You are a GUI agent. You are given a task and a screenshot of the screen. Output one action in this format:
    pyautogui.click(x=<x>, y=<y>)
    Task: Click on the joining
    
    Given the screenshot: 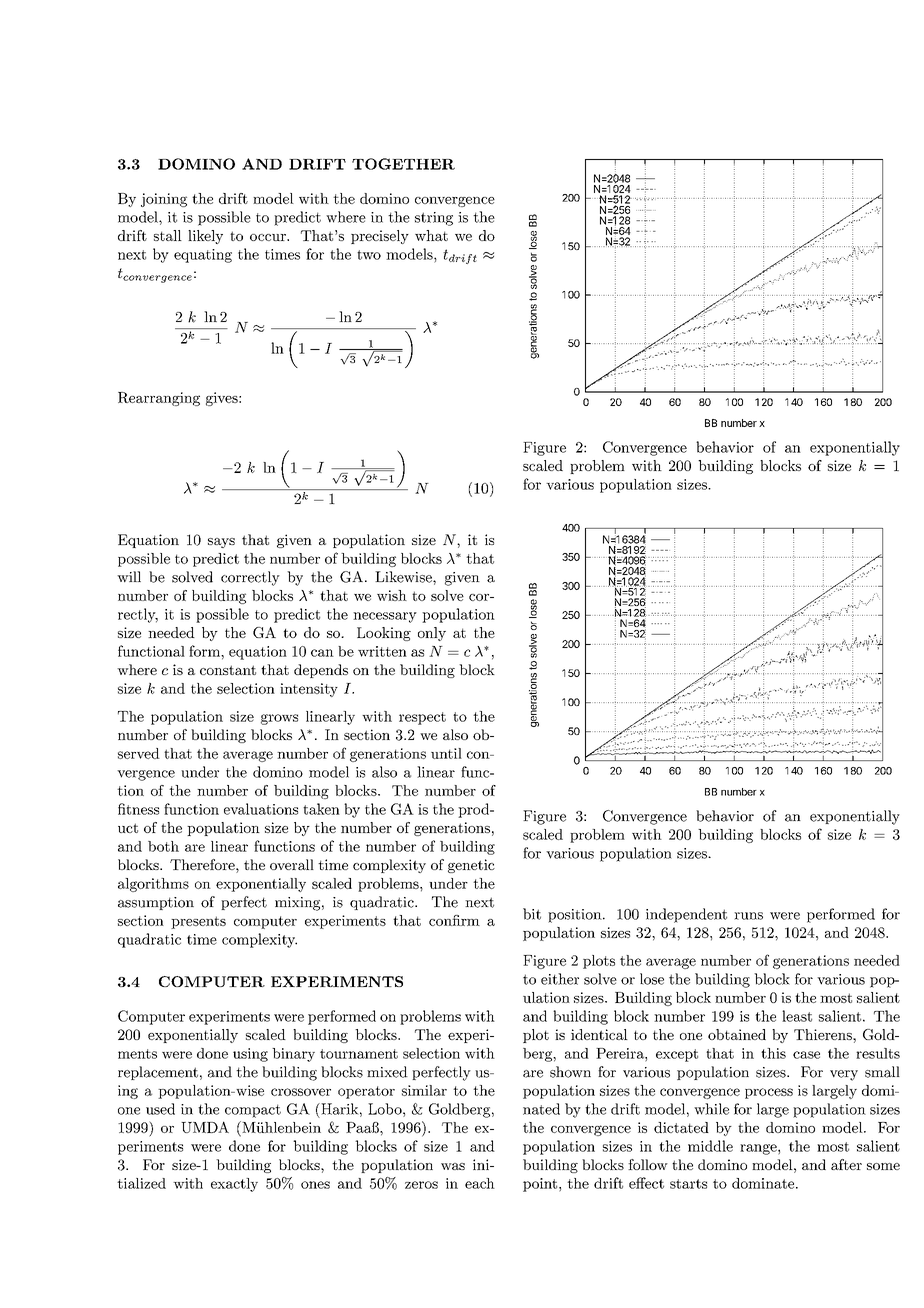 What is the action you would take?
    pyautogui.click(x=164, y=200)
